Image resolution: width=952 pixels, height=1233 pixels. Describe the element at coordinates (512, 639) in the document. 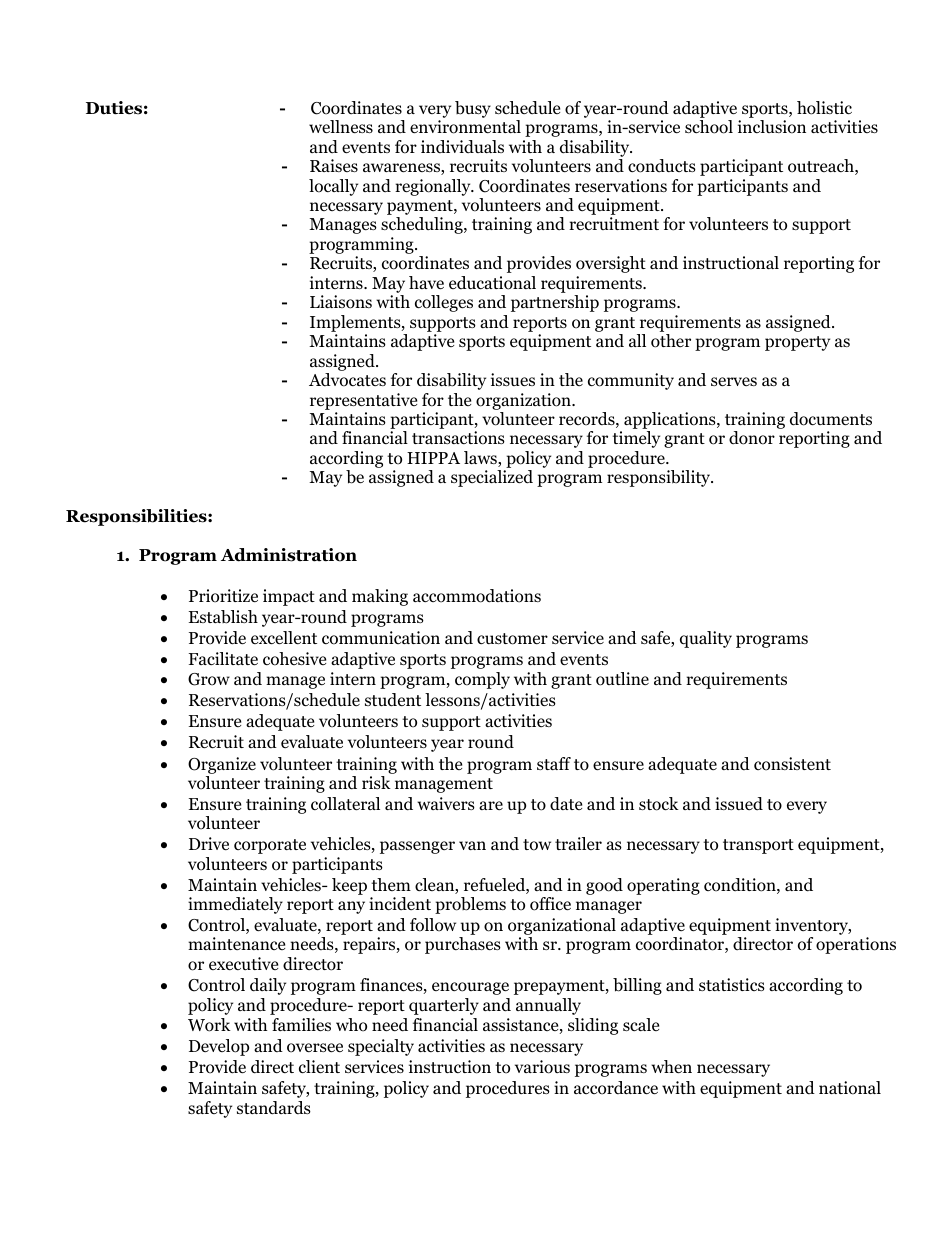

I see `customer` at that location.
